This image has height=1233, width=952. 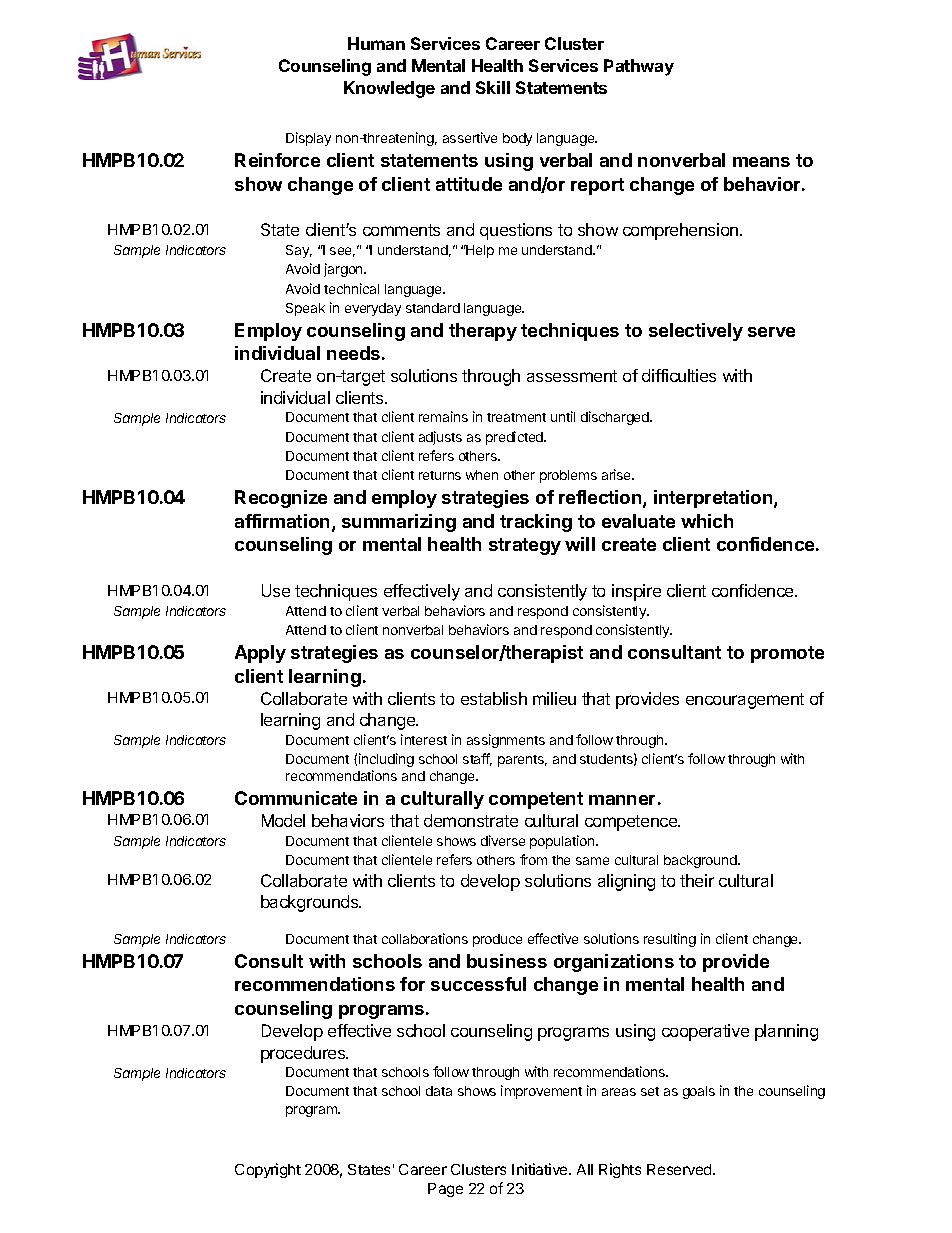 What do you see at coordinates (308, 139) in the image?
I see `Display` at bounding box center [308, 139].
